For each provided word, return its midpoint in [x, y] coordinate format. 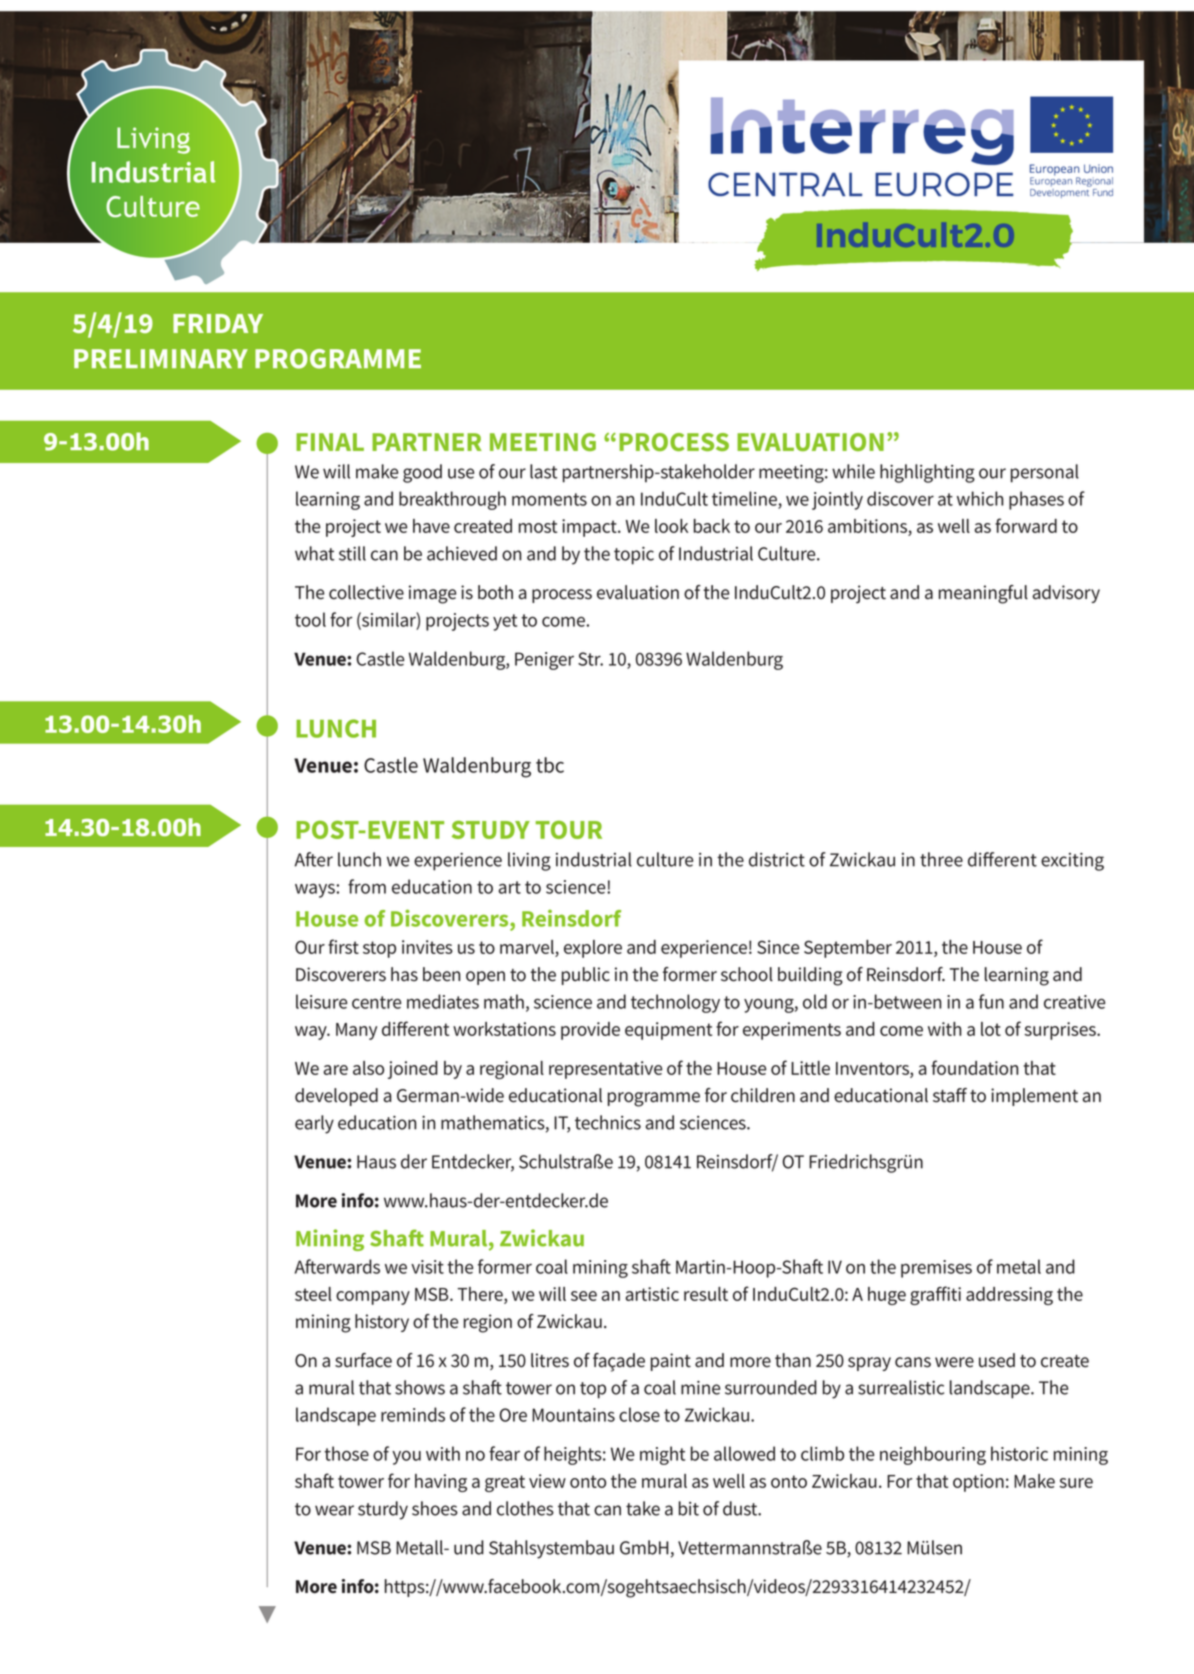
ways [315, 890]
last [543, 471]
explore [593, 949]
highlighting [927, 473]
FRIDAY [218, 323]
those [346, 1453]
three [941, 859]
